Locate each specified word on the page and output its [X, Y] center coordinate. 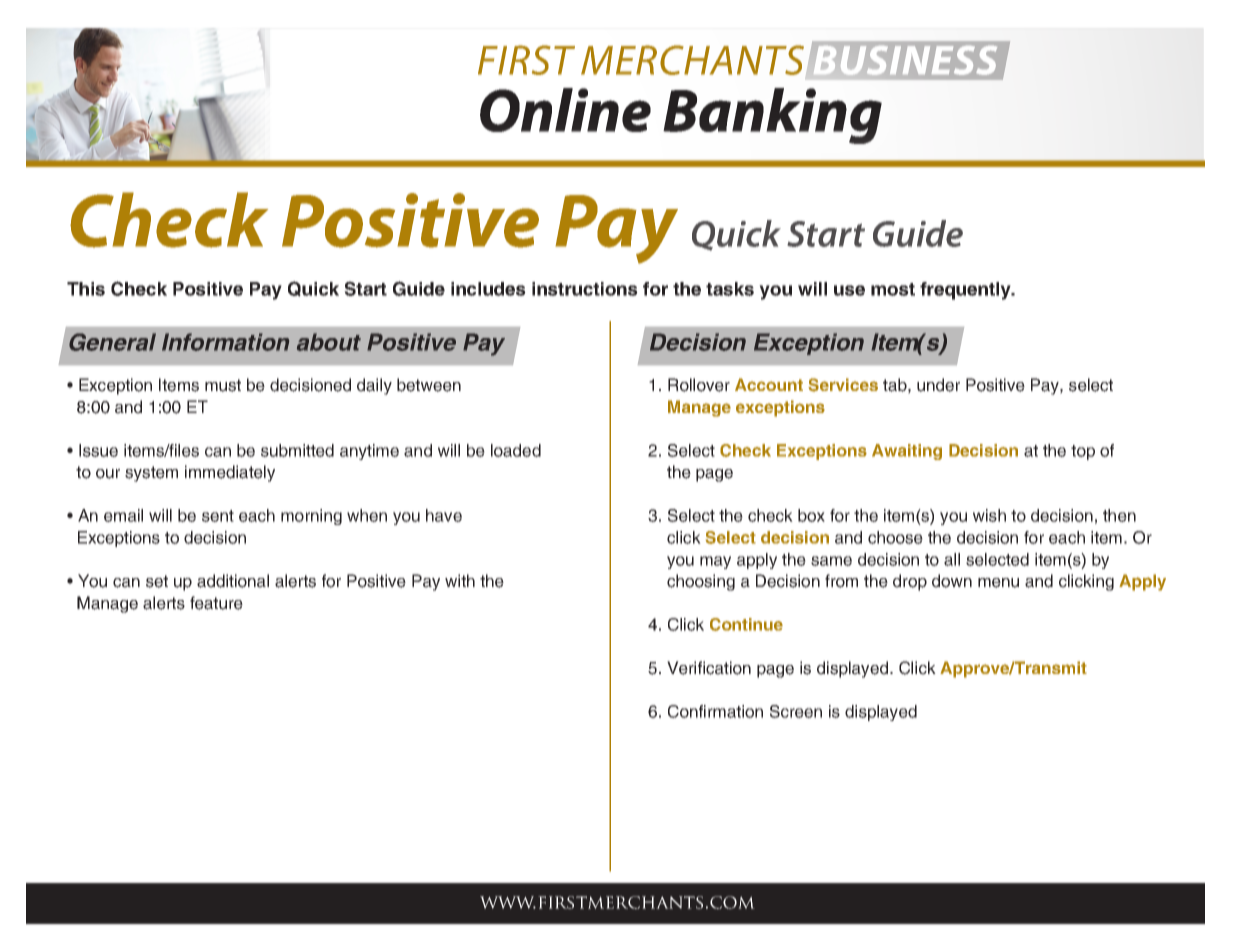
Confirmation [715, 711]
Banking [772, 116]
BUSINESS [904, 59]
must [223, 385]
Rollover [699, 385]
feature [216, 603]
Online [565, 110]
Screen [796, 711]
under [938, 385]
